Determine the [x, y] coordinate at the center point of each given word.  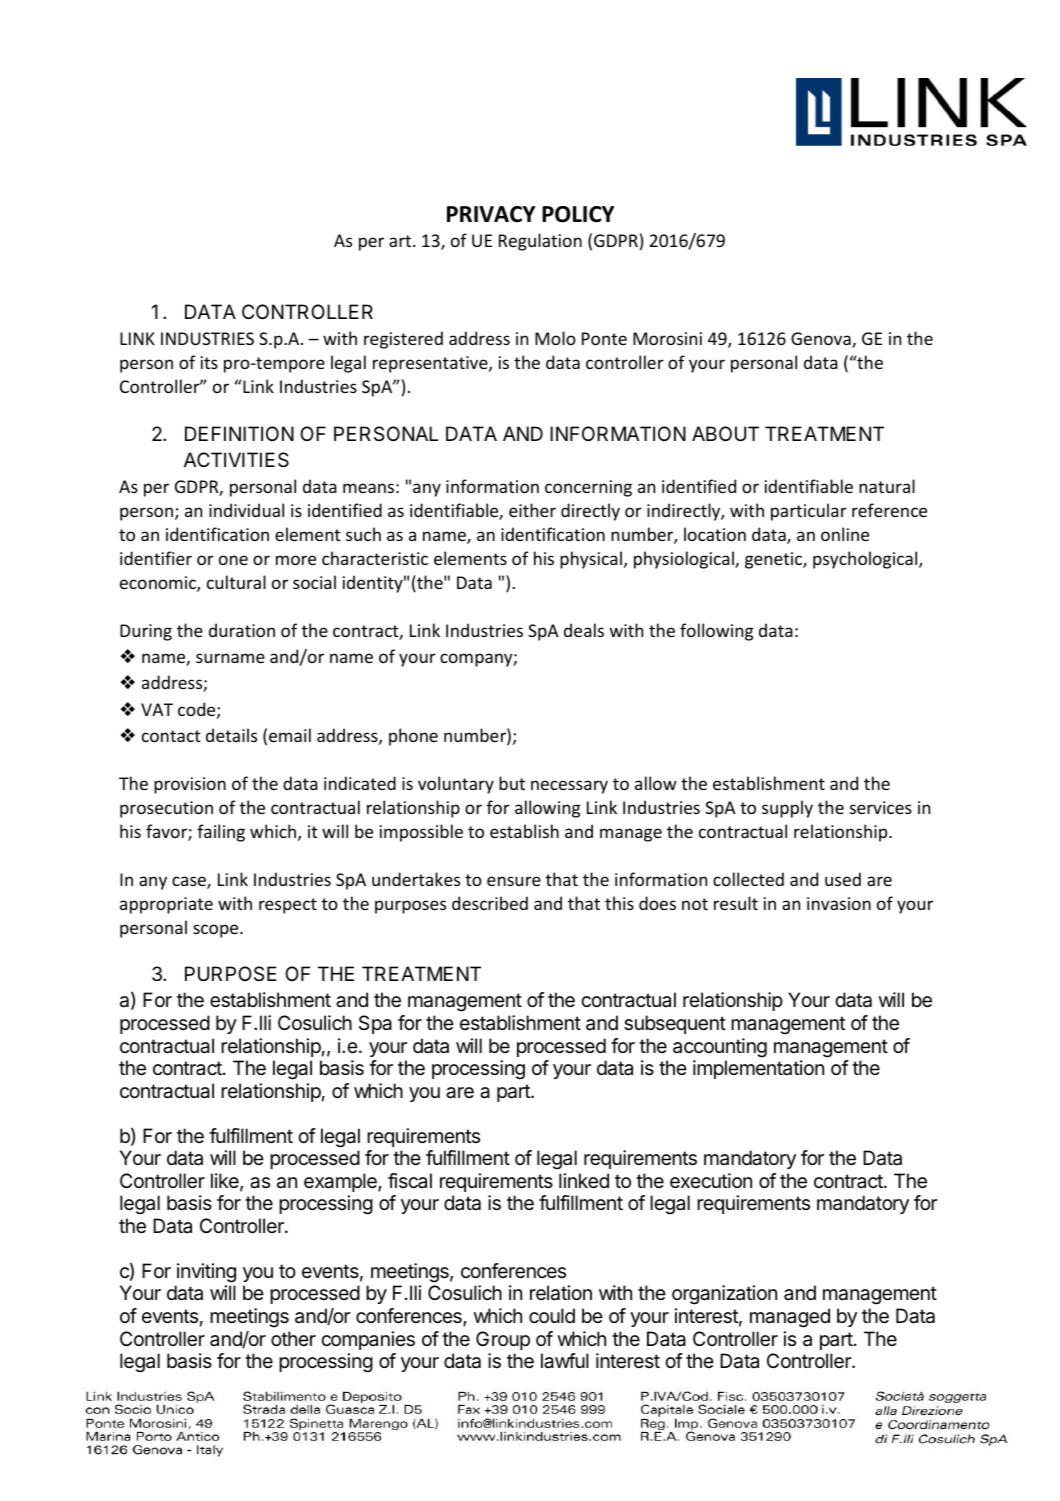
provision [190, 785]
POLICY [578, 214]
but [512, 783]
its [209, 362]
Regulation [540, 242]
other [293, 1338]
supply [787, 809]
